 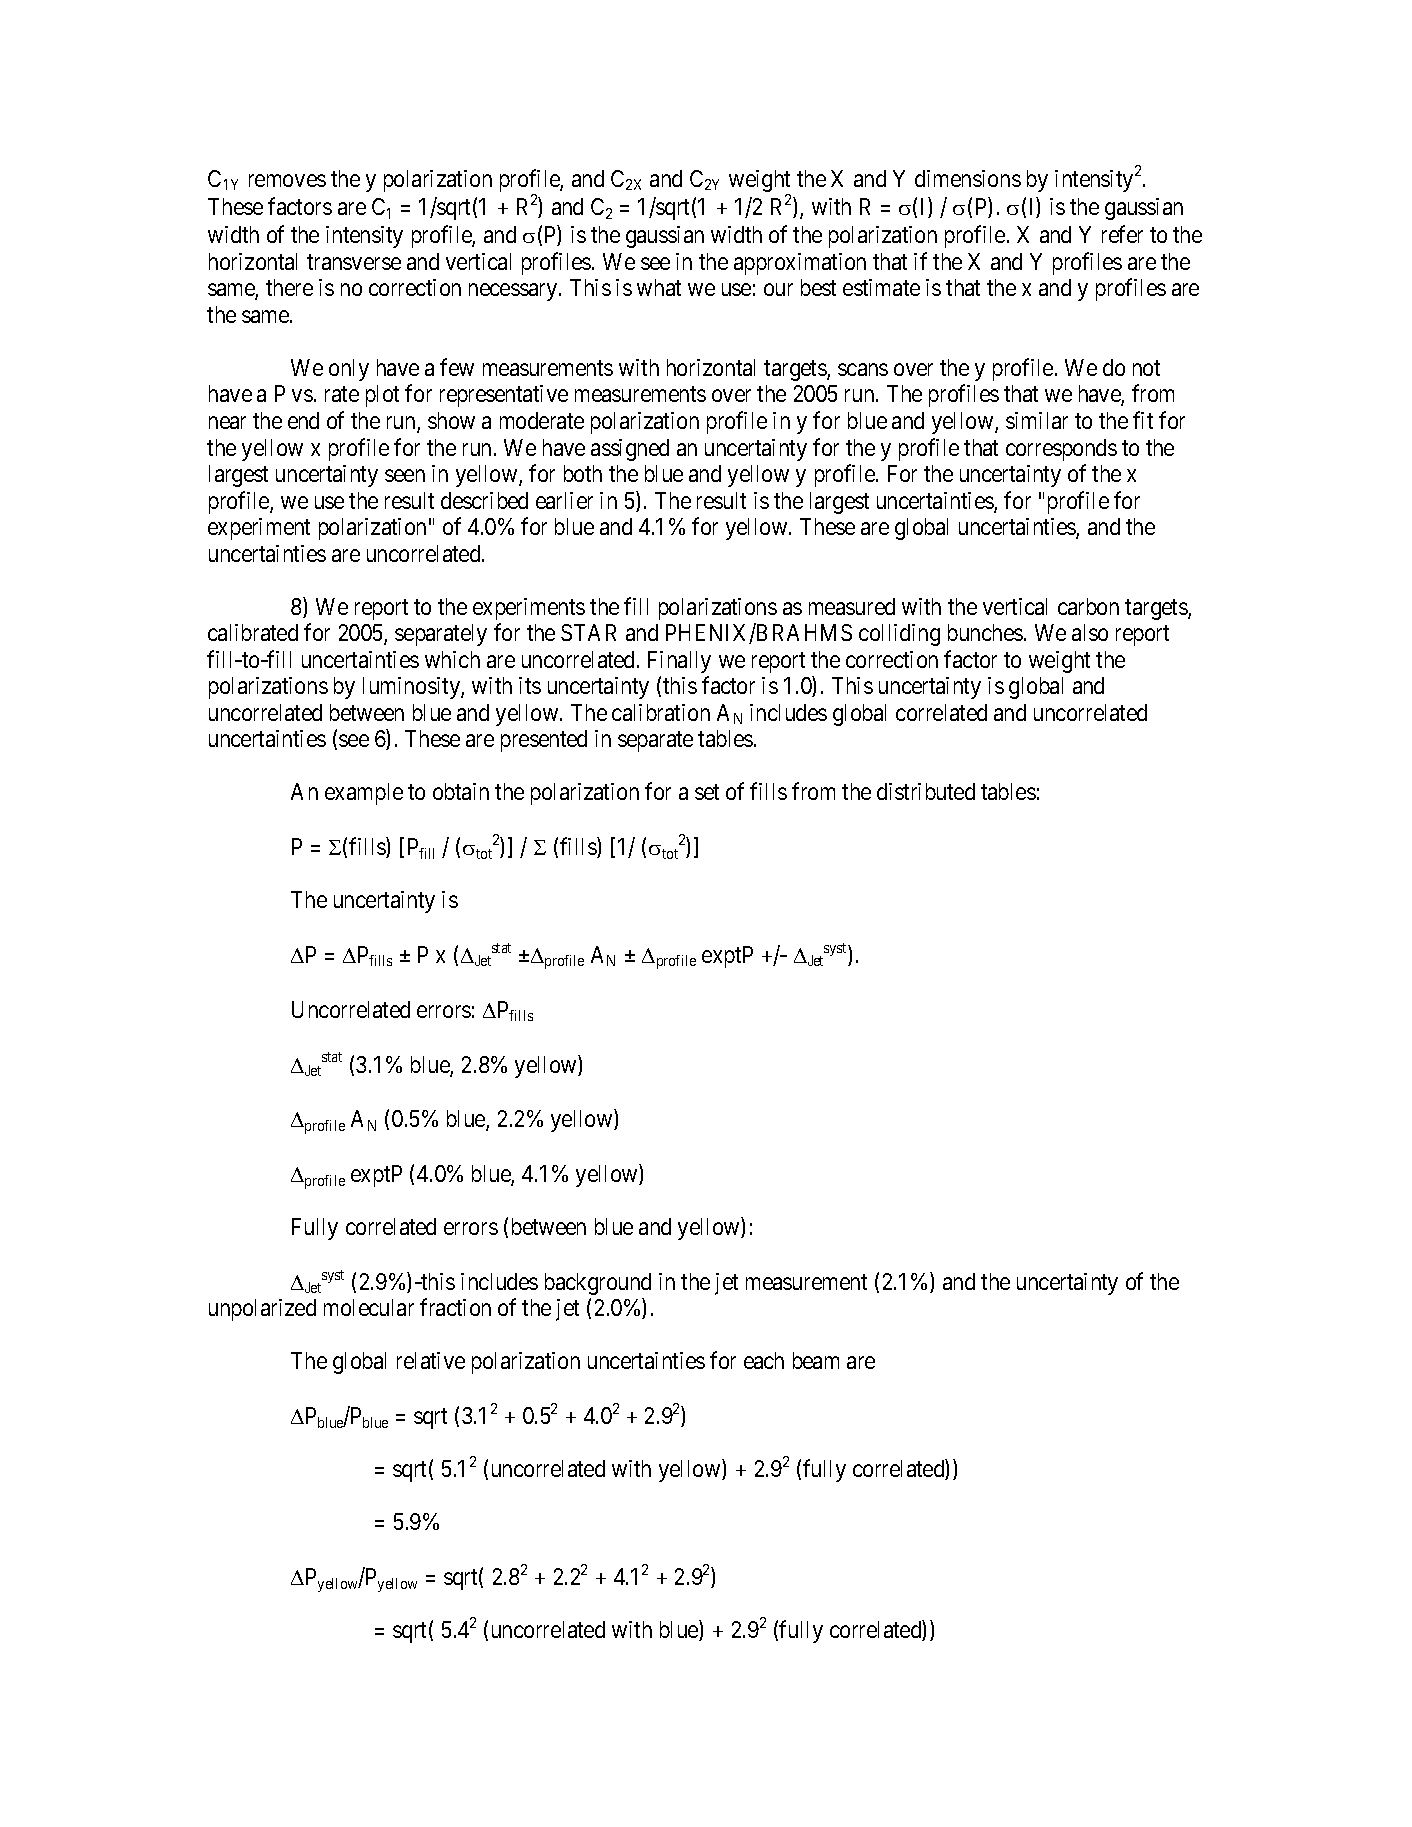 I want to click on carbon, so click(x=1088, y=606).
